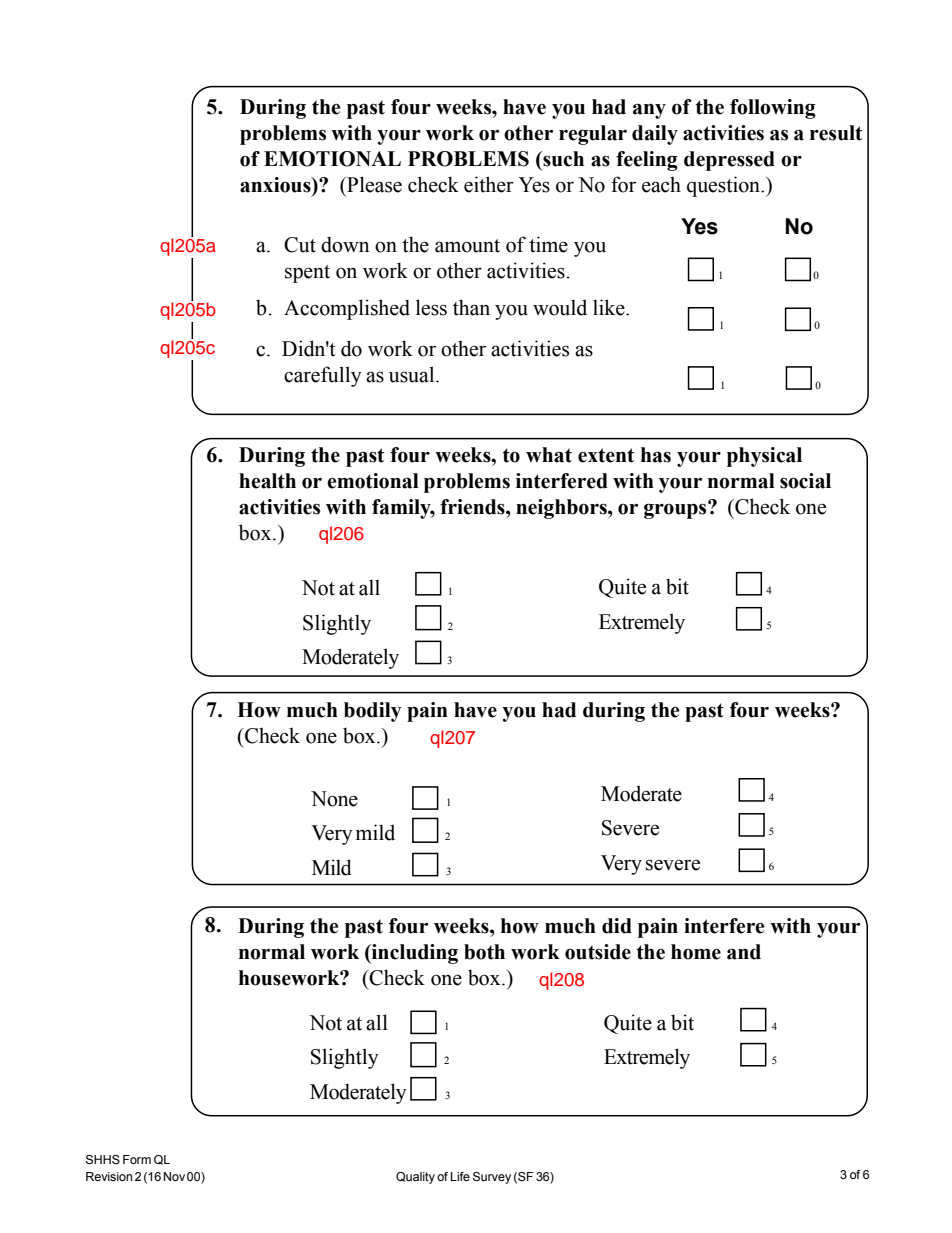  Describe the element at coordinates (334, 799) in the document. I see `None` at that location.
